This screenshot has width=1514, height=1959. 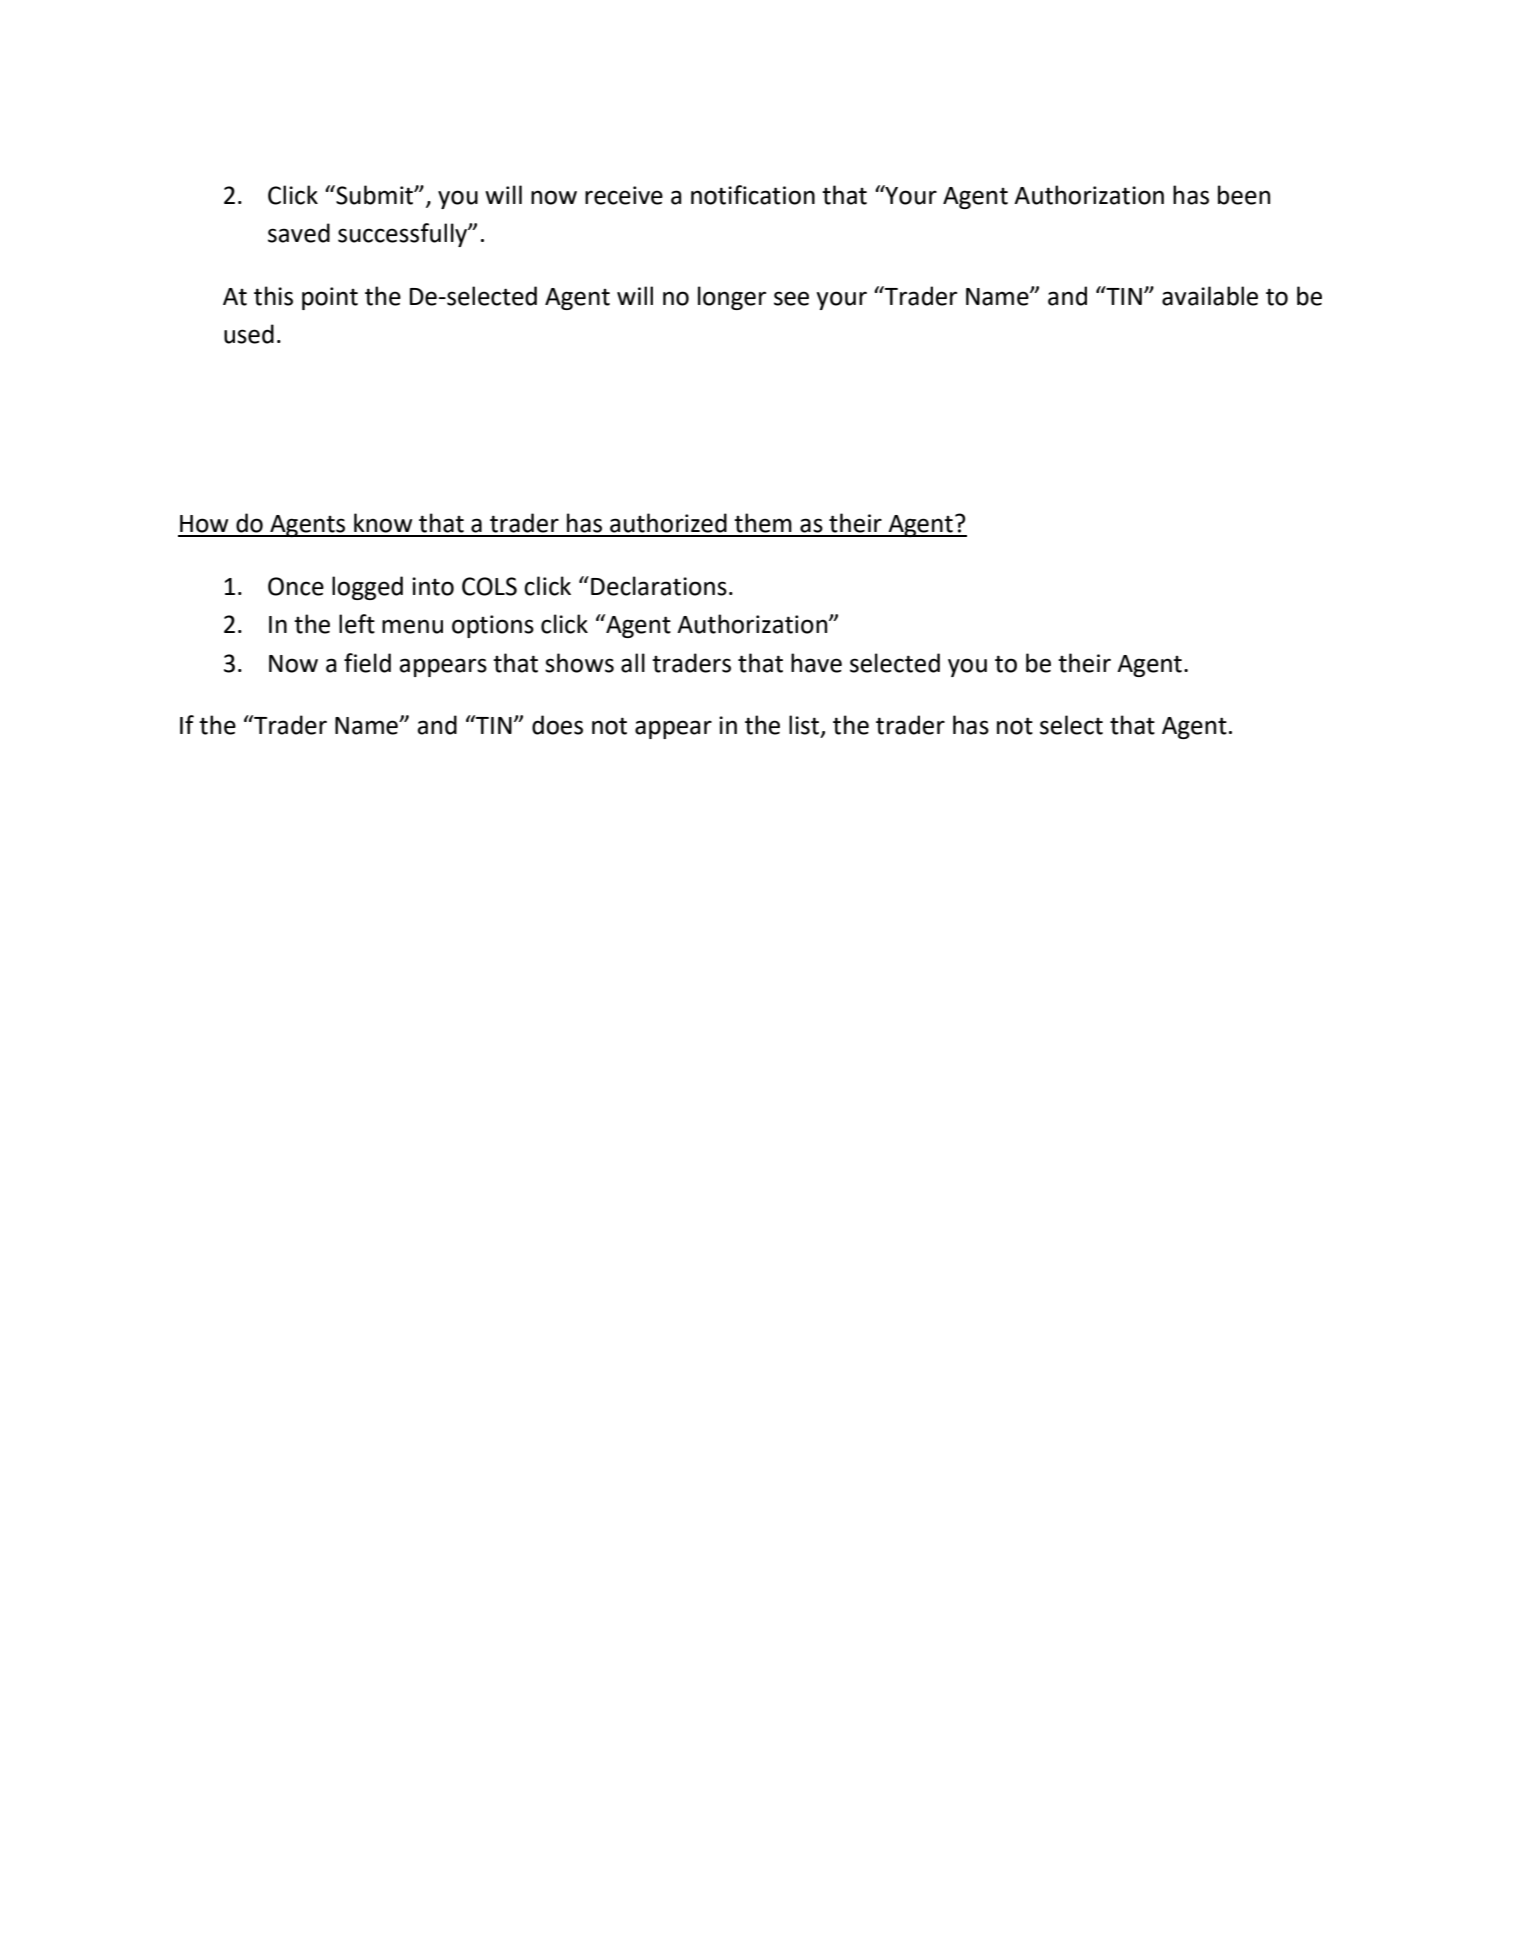 I want to click on notification, so click(x=753, y=195).
